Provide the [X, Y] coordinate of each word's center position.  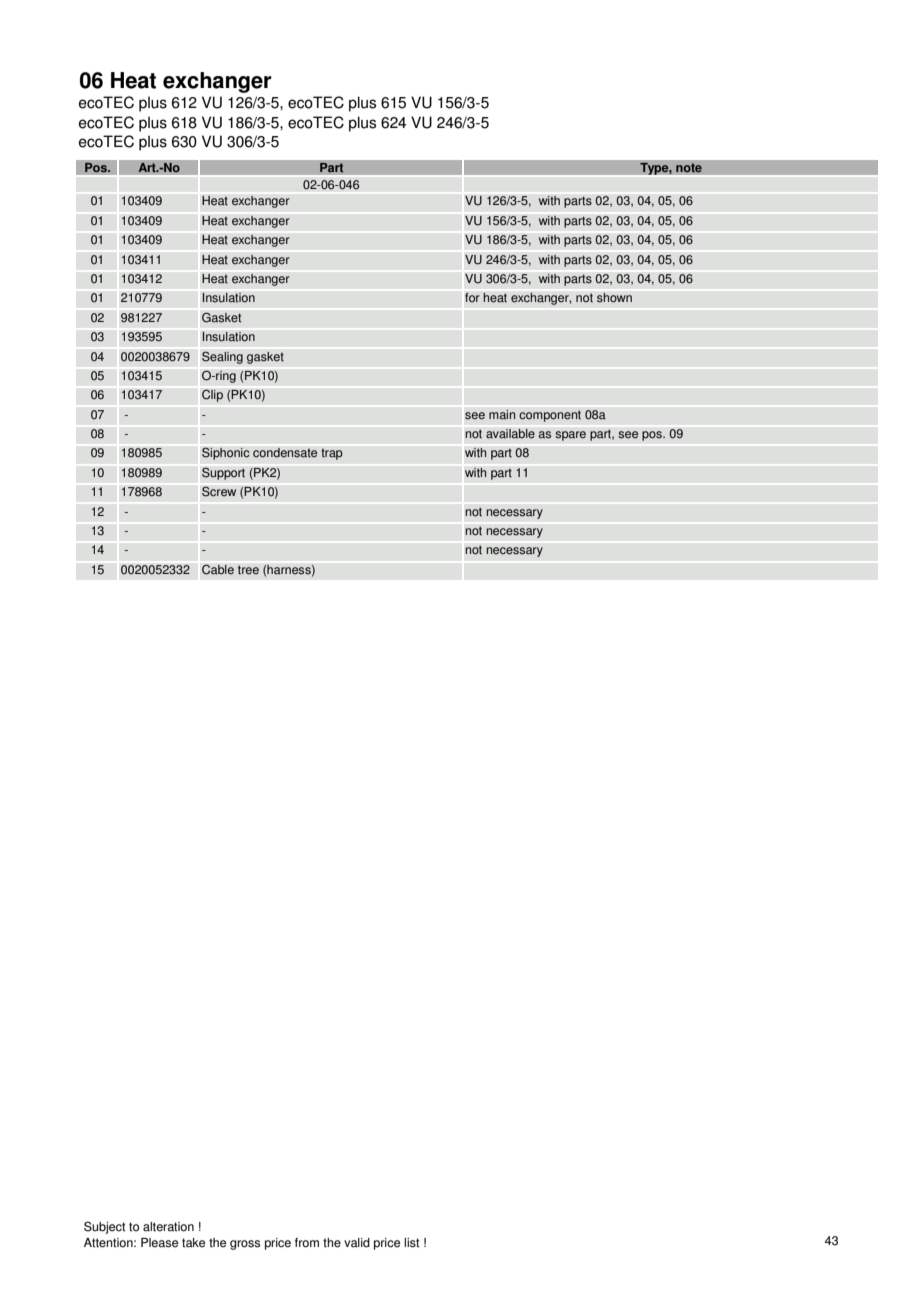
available [510, 434]
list [411, 1243]
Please [159, 1243]
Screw [219, 491]
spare [570, 436]
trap [332, 454]
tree [248, 570]
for [472, 297]
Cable [218, 569]
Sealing [222, 357]
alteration [168, 1227]
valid [357, 1243]
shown [614, 298]
